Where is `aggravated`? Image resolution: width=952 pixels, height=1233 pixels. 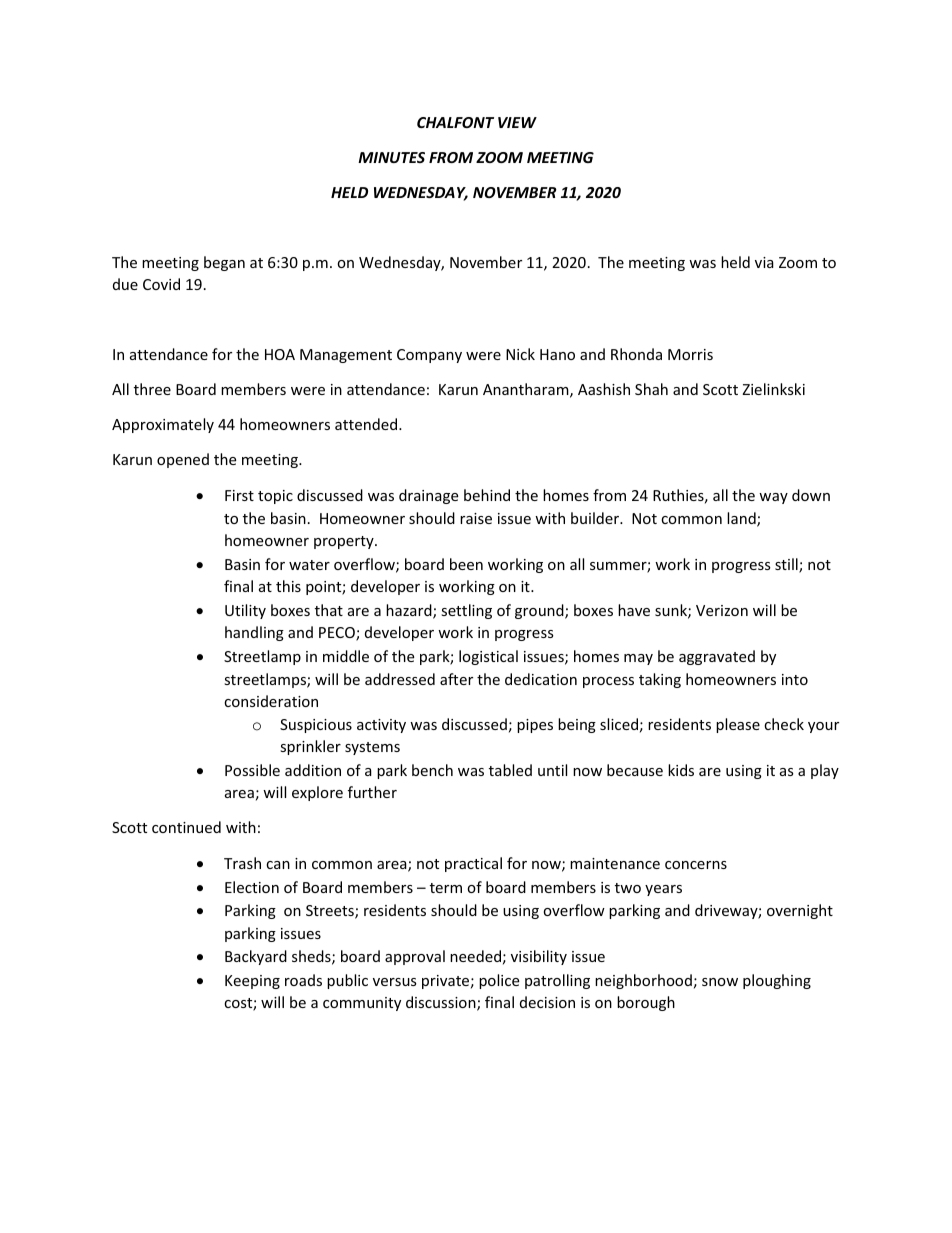 aggravated is located at coordinates (717, 657).
